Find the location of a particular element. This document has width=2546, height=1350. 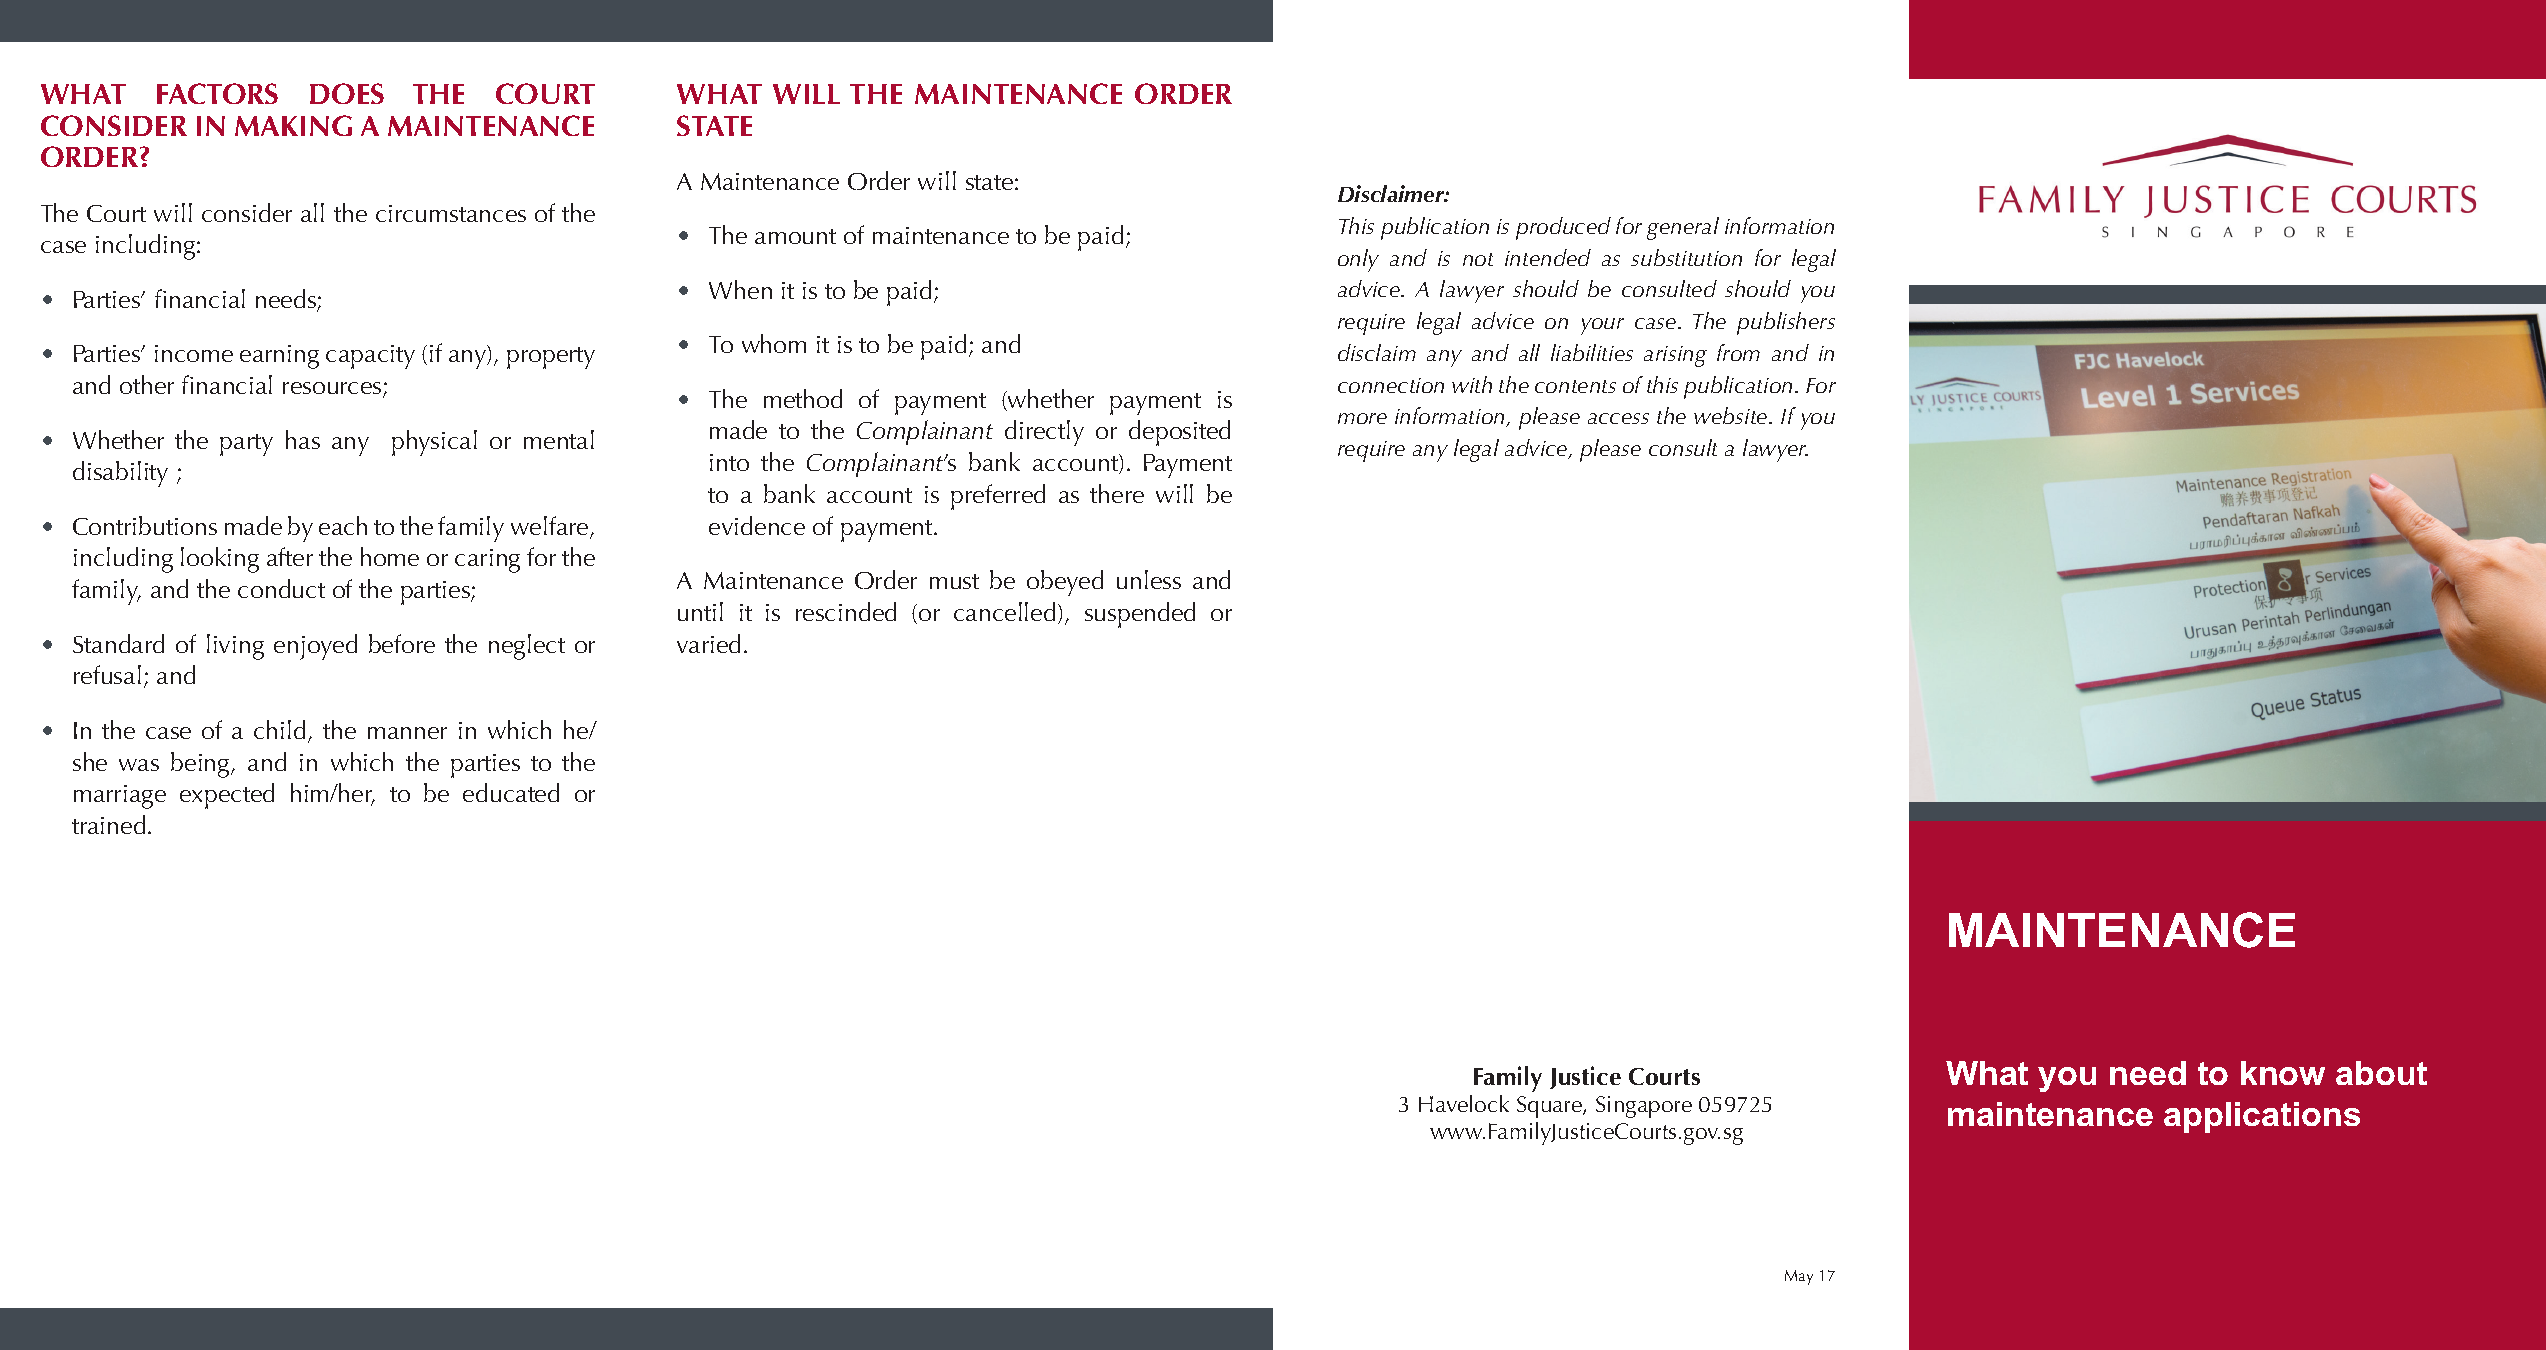

MAKING is located at coordinates (293, 125).
